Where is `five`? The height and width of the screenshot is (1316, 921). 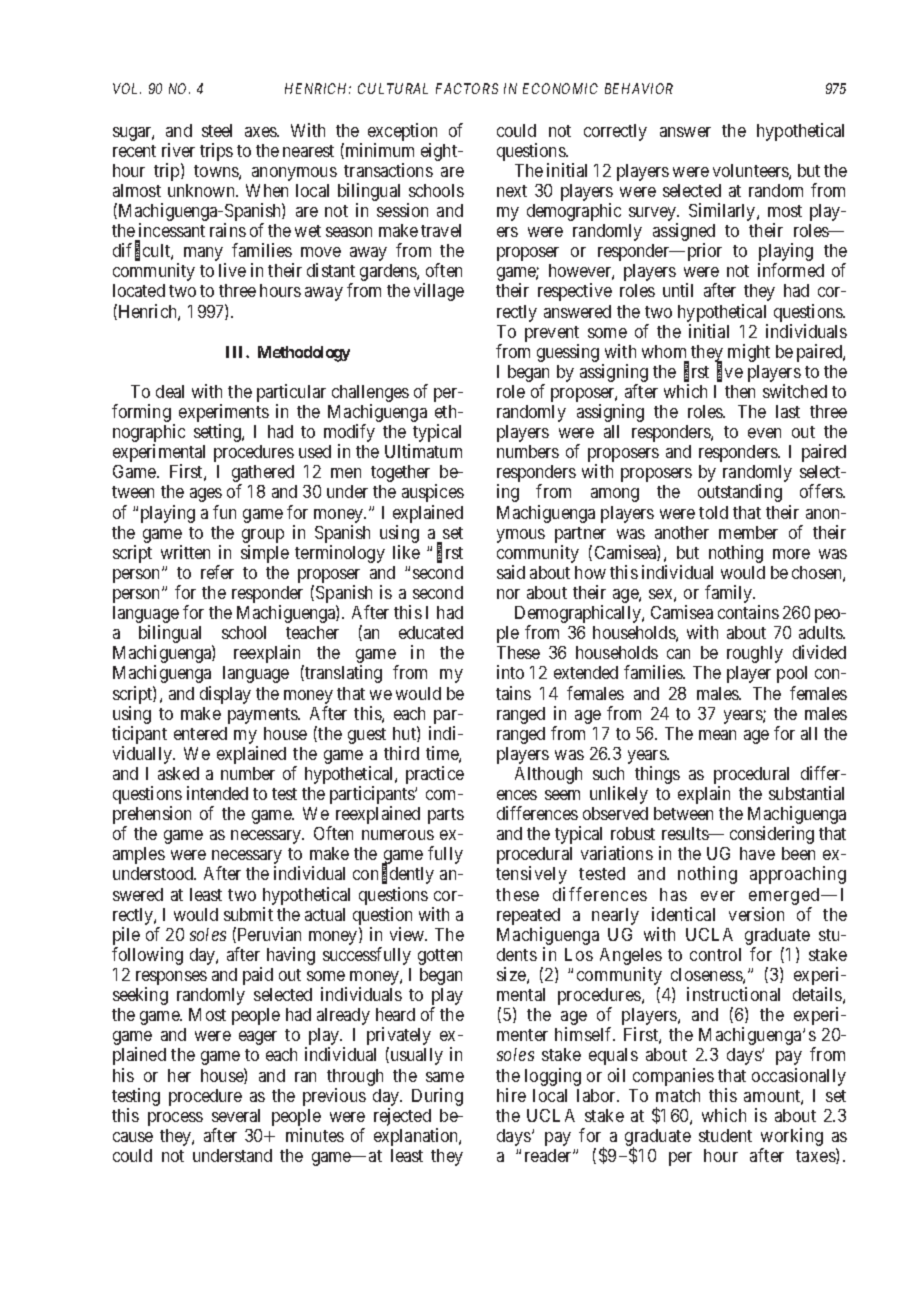
five is located at coordinates (730, 372).
